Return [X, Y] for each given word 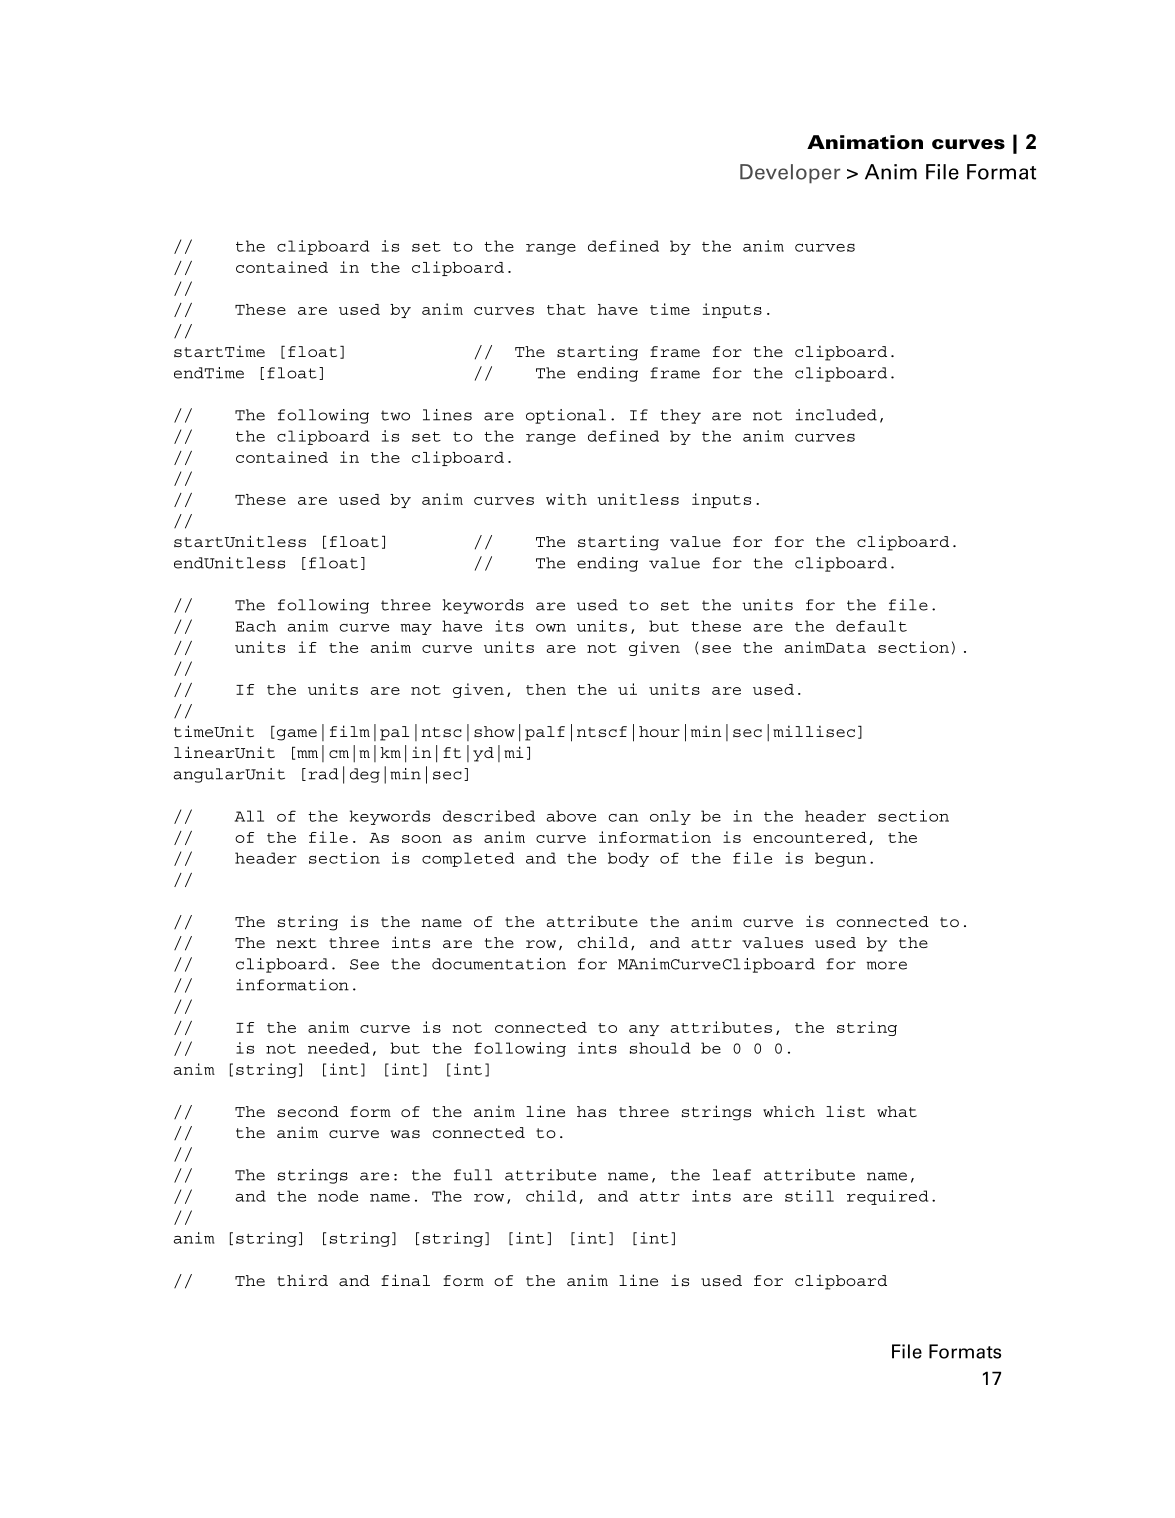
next [297, 943]
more [887, 965]
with [566, 499]
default [871, 626]
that [566, 309]
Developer [790, 174]
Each [256, 626]
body [628, 859]
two [395, 415]
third [302, 1280]
